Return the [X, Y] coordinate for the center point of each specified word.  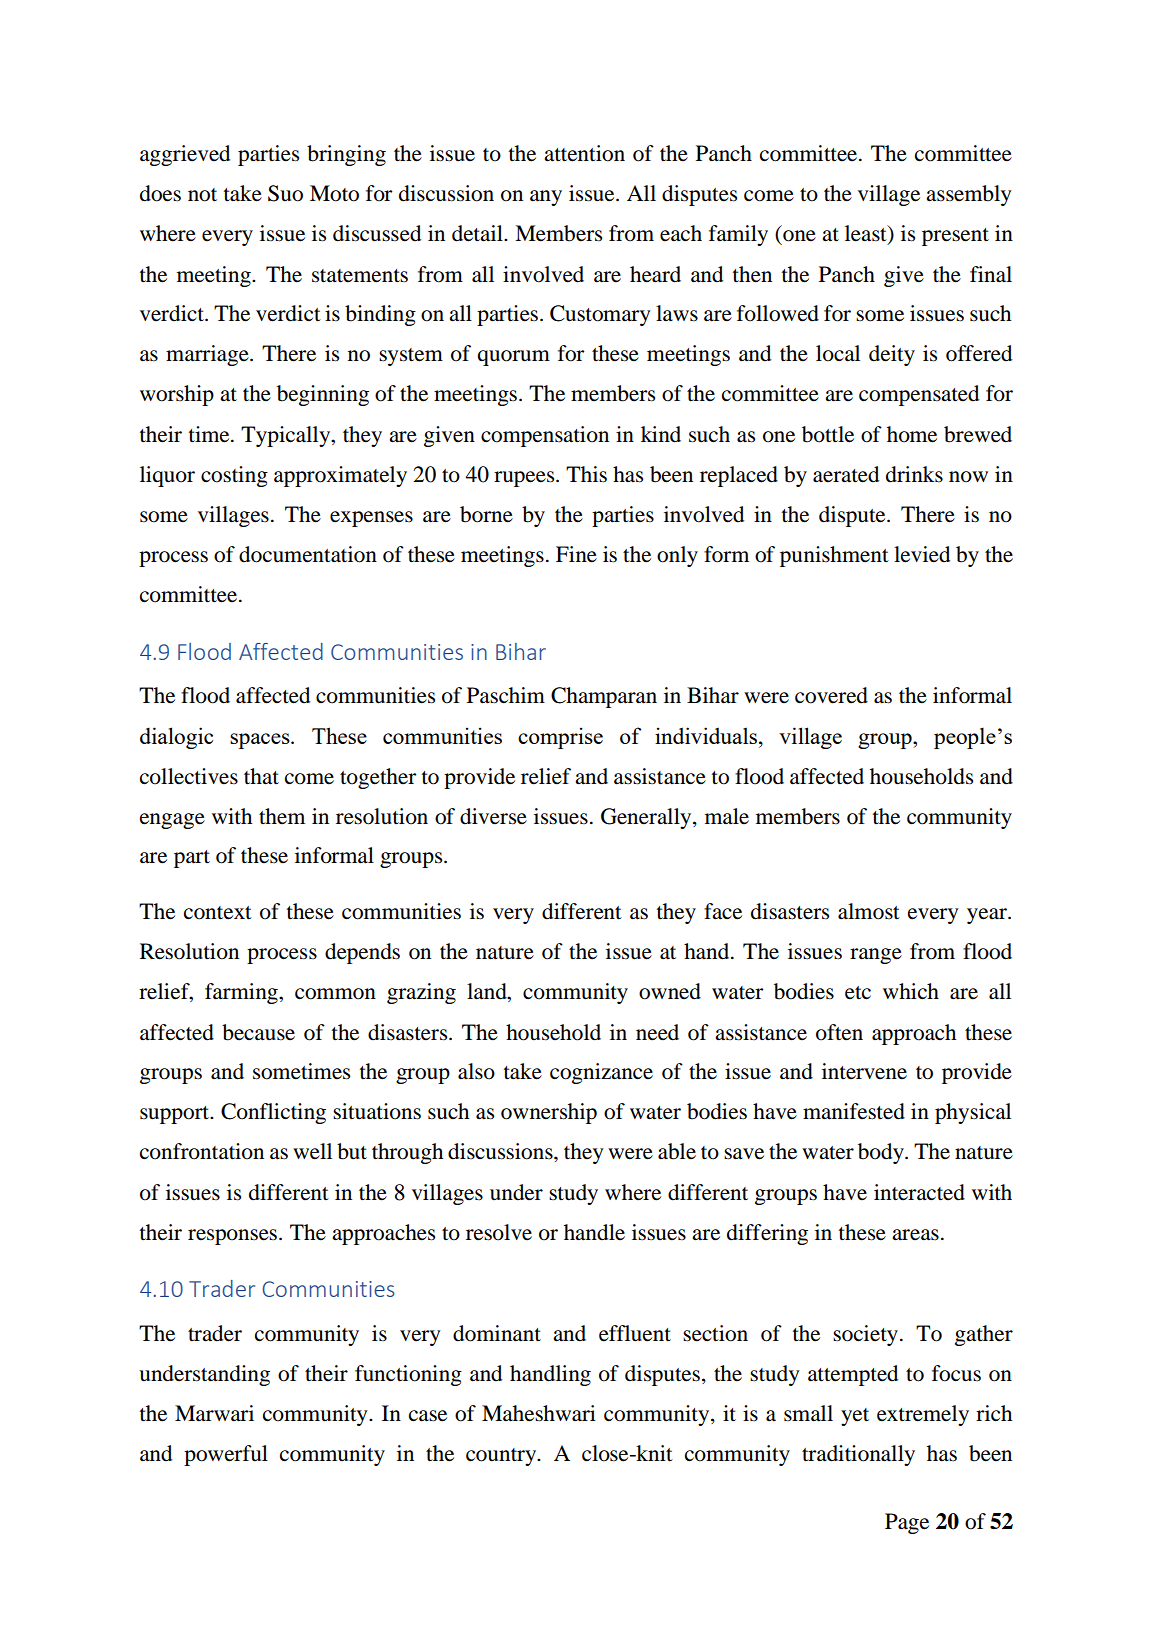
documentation [308, 554]
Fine [576, 554]
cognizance [601, 1073]
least [867, 234]
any [546, 198]
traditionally [858, 1455]
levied [922, 554]
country [502, 1457]
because [258, 1032]
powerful [226, 1455]
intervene [864, 1071]
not [202, 195]
